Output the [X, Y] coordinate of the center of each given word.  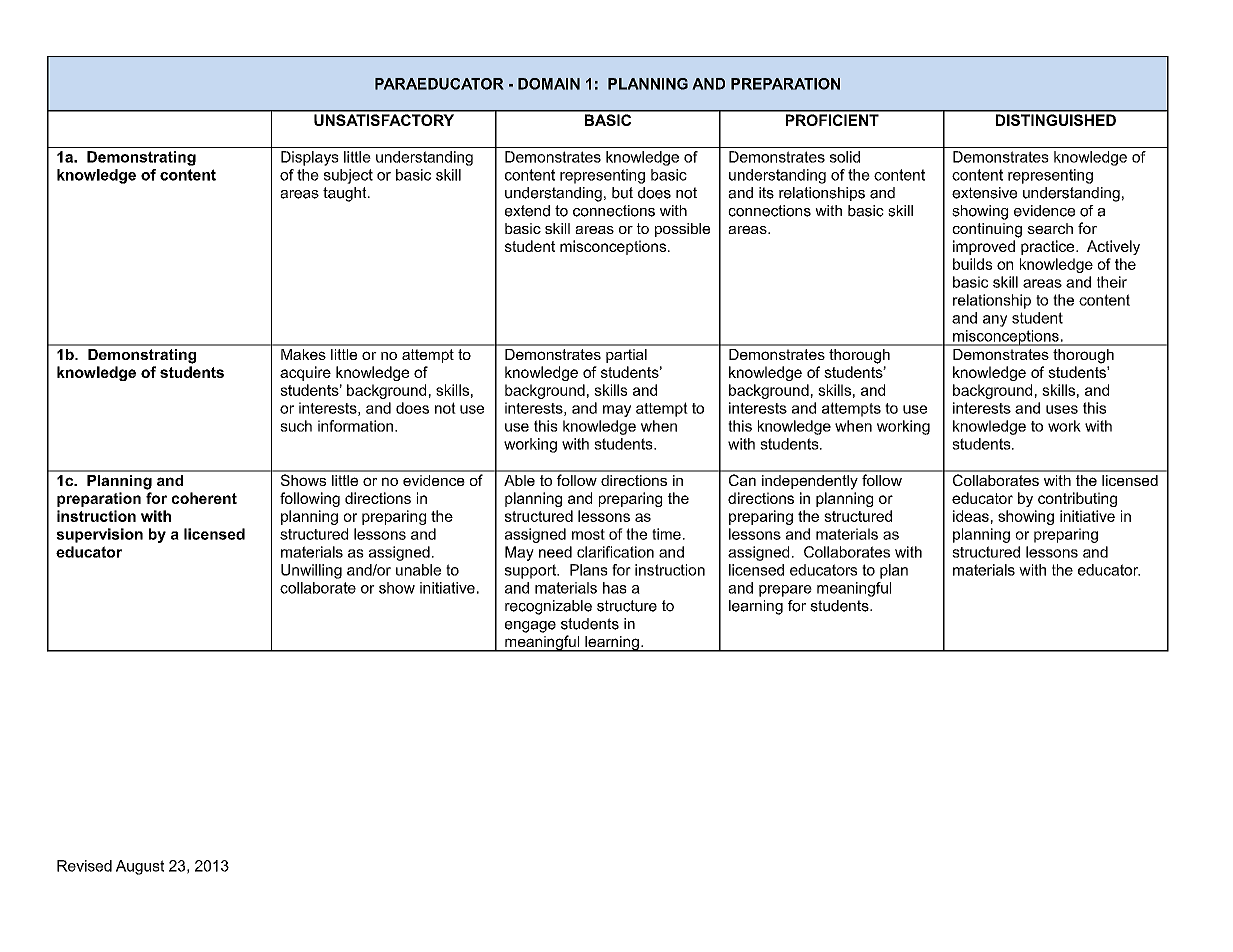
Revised [84, 866]
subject [348, 176]
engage [530, 627]
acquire [305, 373]
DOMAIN [549, 84]
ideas [971, 516]
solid [845, 157]
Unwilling [311, 571]
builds [972, 264]
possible [682, 230]
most [588, 534]
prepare [785, 591]
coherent [204, 498]
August [140, 867]
